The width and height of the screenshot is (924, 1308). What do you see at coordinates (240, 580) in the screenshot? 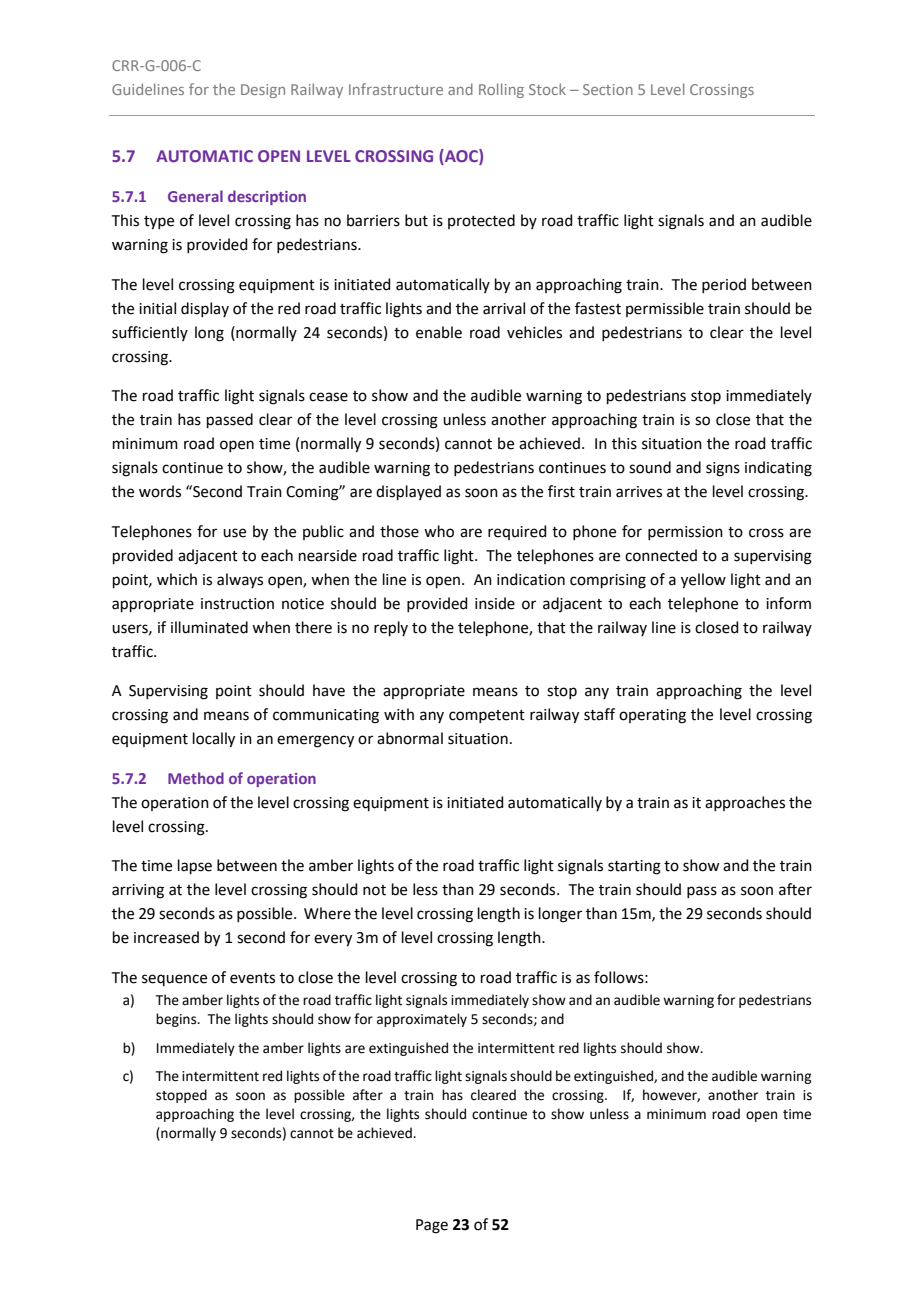
I see `always` at bounding box center [240, 580].
